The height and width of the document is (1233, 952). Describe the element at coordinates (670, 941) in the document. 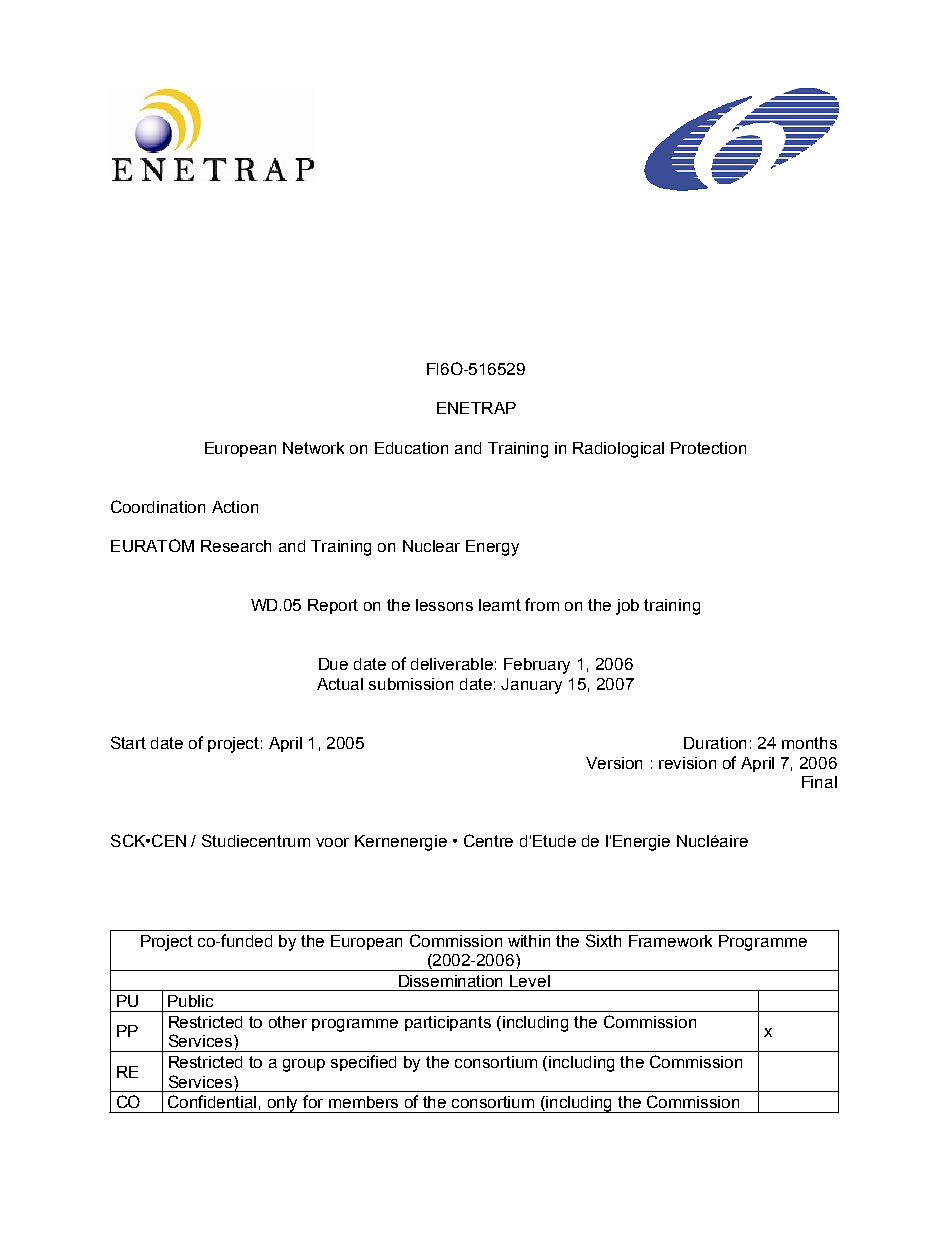

I see `Framework` at that location.
